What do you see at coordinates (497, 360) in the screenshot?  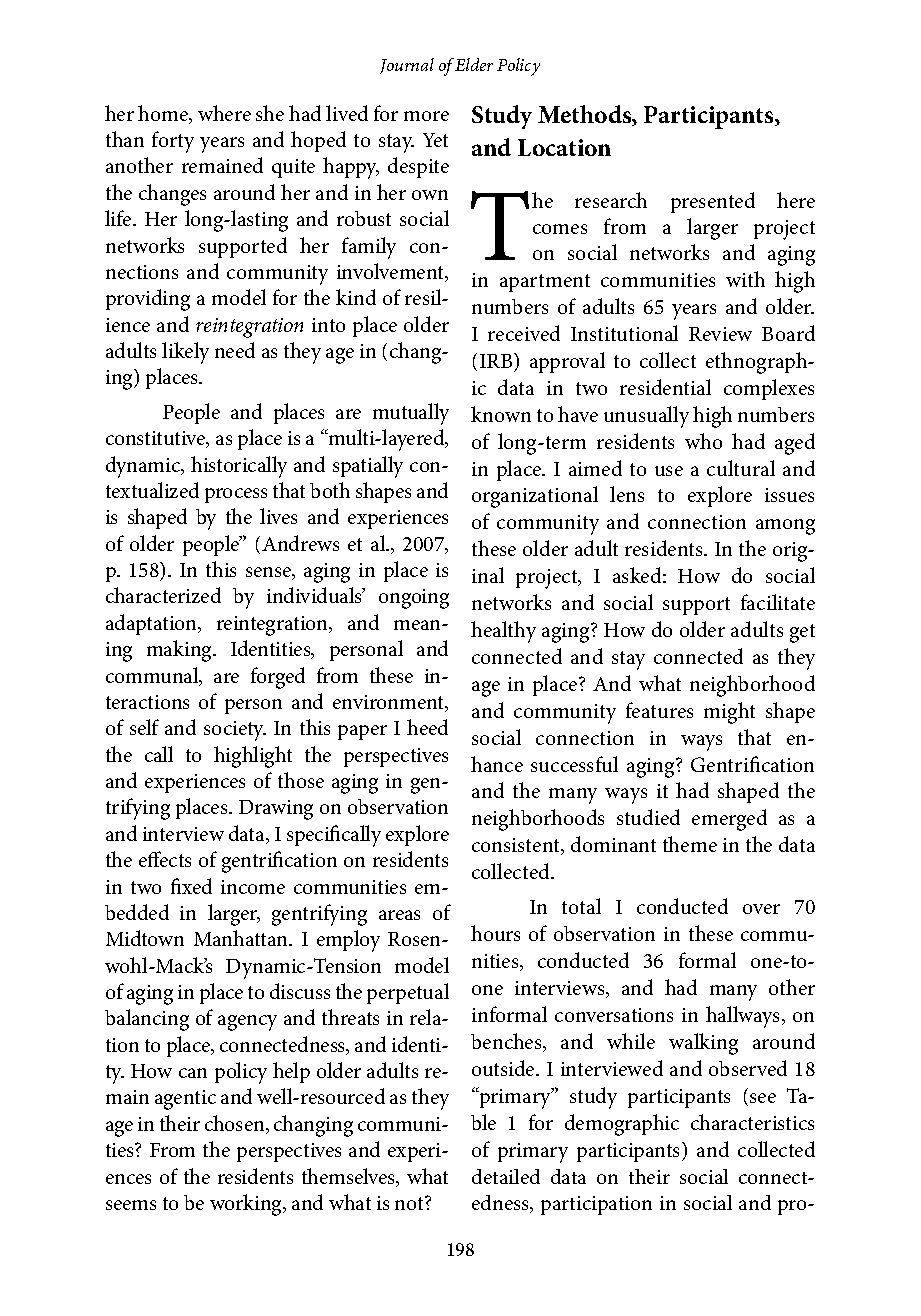 I see `IRB` at bounding box center [497, 360].
